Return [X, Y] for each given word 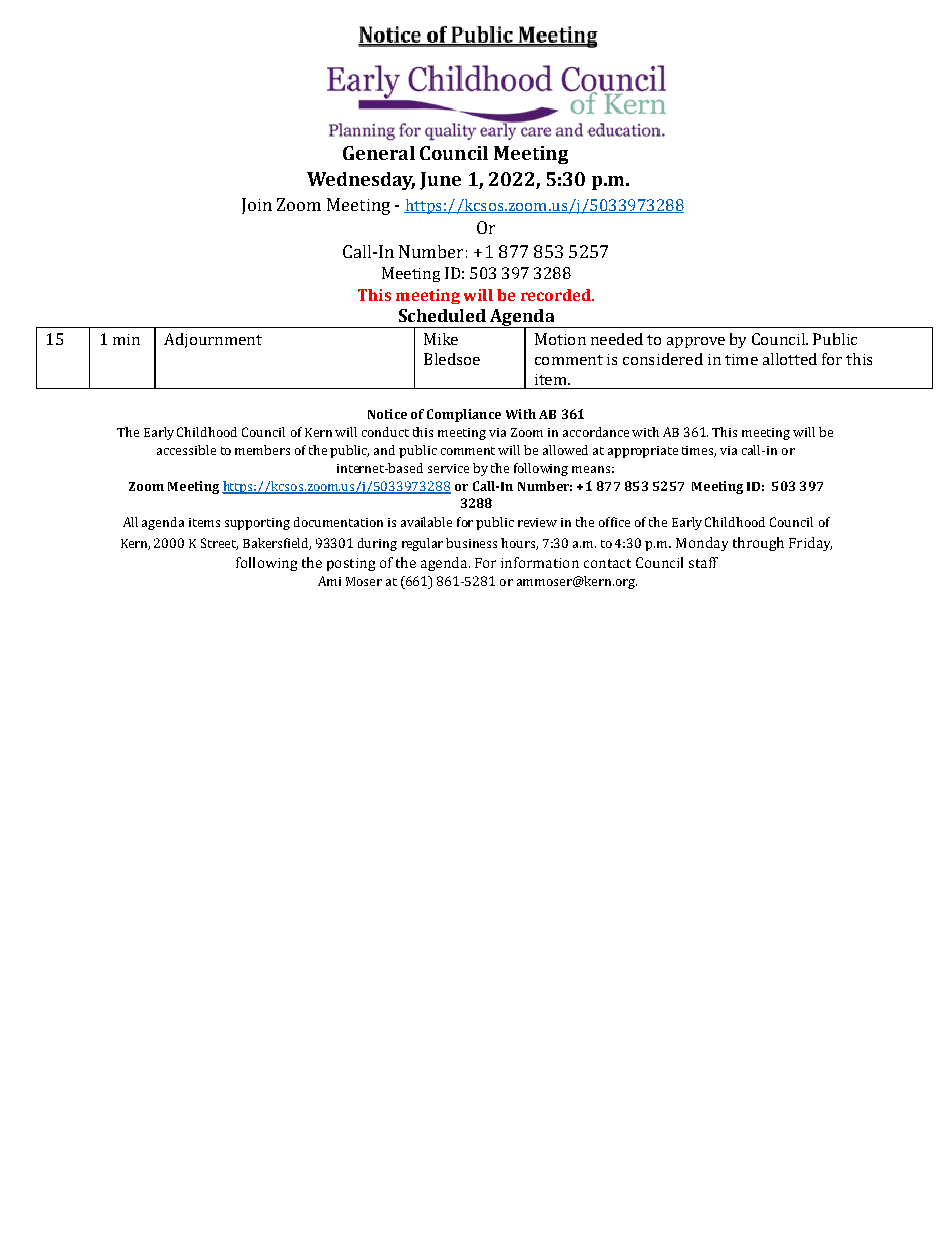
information [540, 562]
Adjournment [213, 340]
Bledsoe [452, 359]
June [440, 181]
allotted [790, 359]
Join [257, 206]
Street [219, 544]
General [379, 153]
